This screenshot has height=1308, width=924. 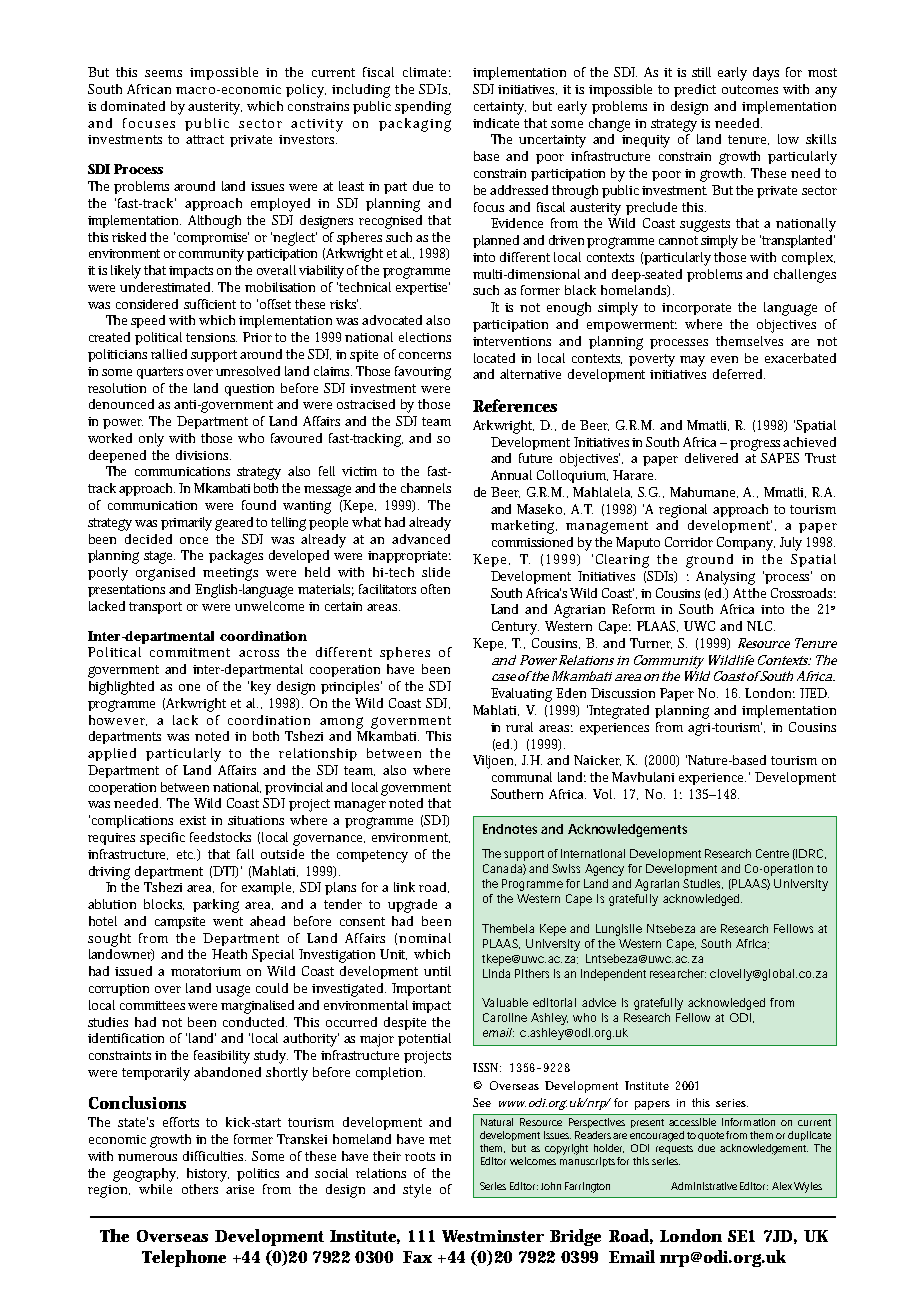 What do you see at coordinates (180, 923) in the screenshot?
I see `campsite` at bounding box center [180, 923].
